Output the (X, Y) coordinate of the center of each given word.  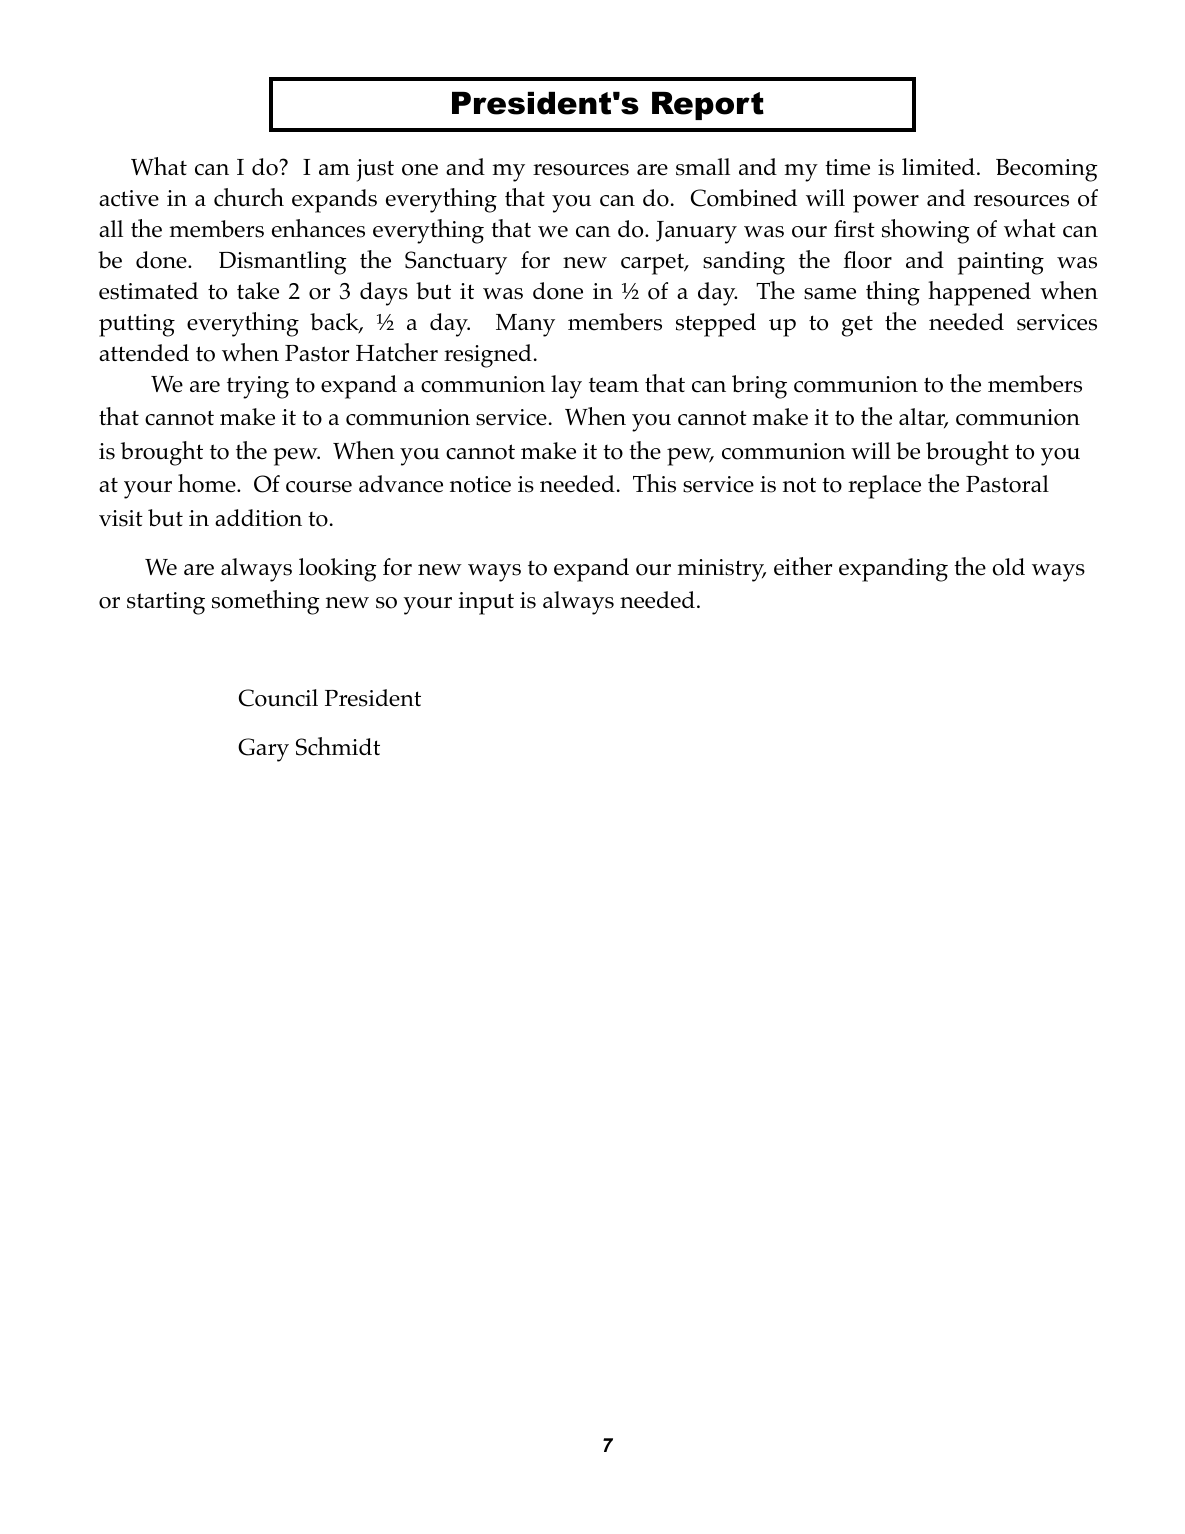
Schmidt (338, 746)
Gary (263, 750)
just (375, 170)
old (1008, 567)
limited (938, 167)
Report (708, 106)
